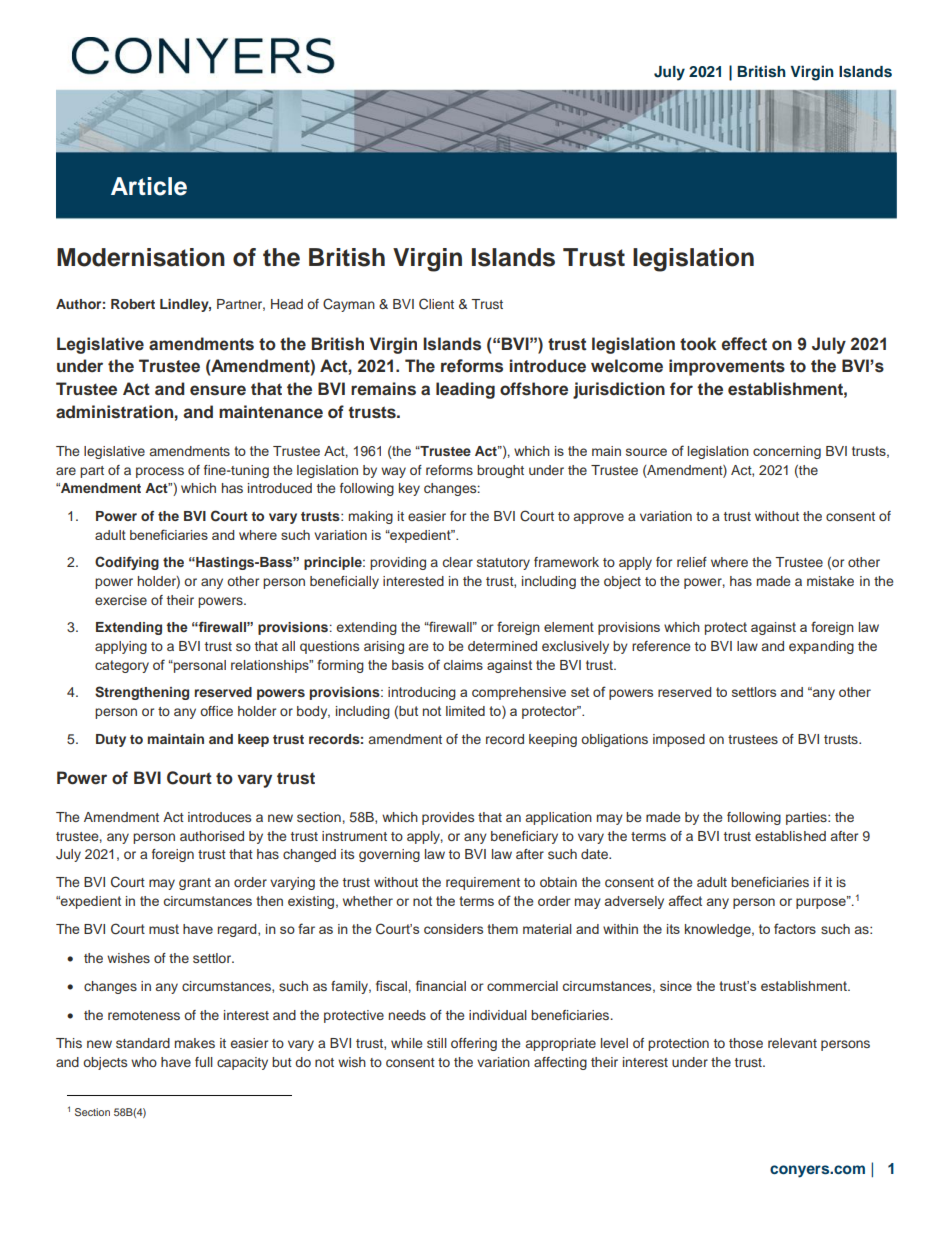  What do you see at coordinates (787, 452) in the image?
I see `concerning` at bounding box center [787, 452].
